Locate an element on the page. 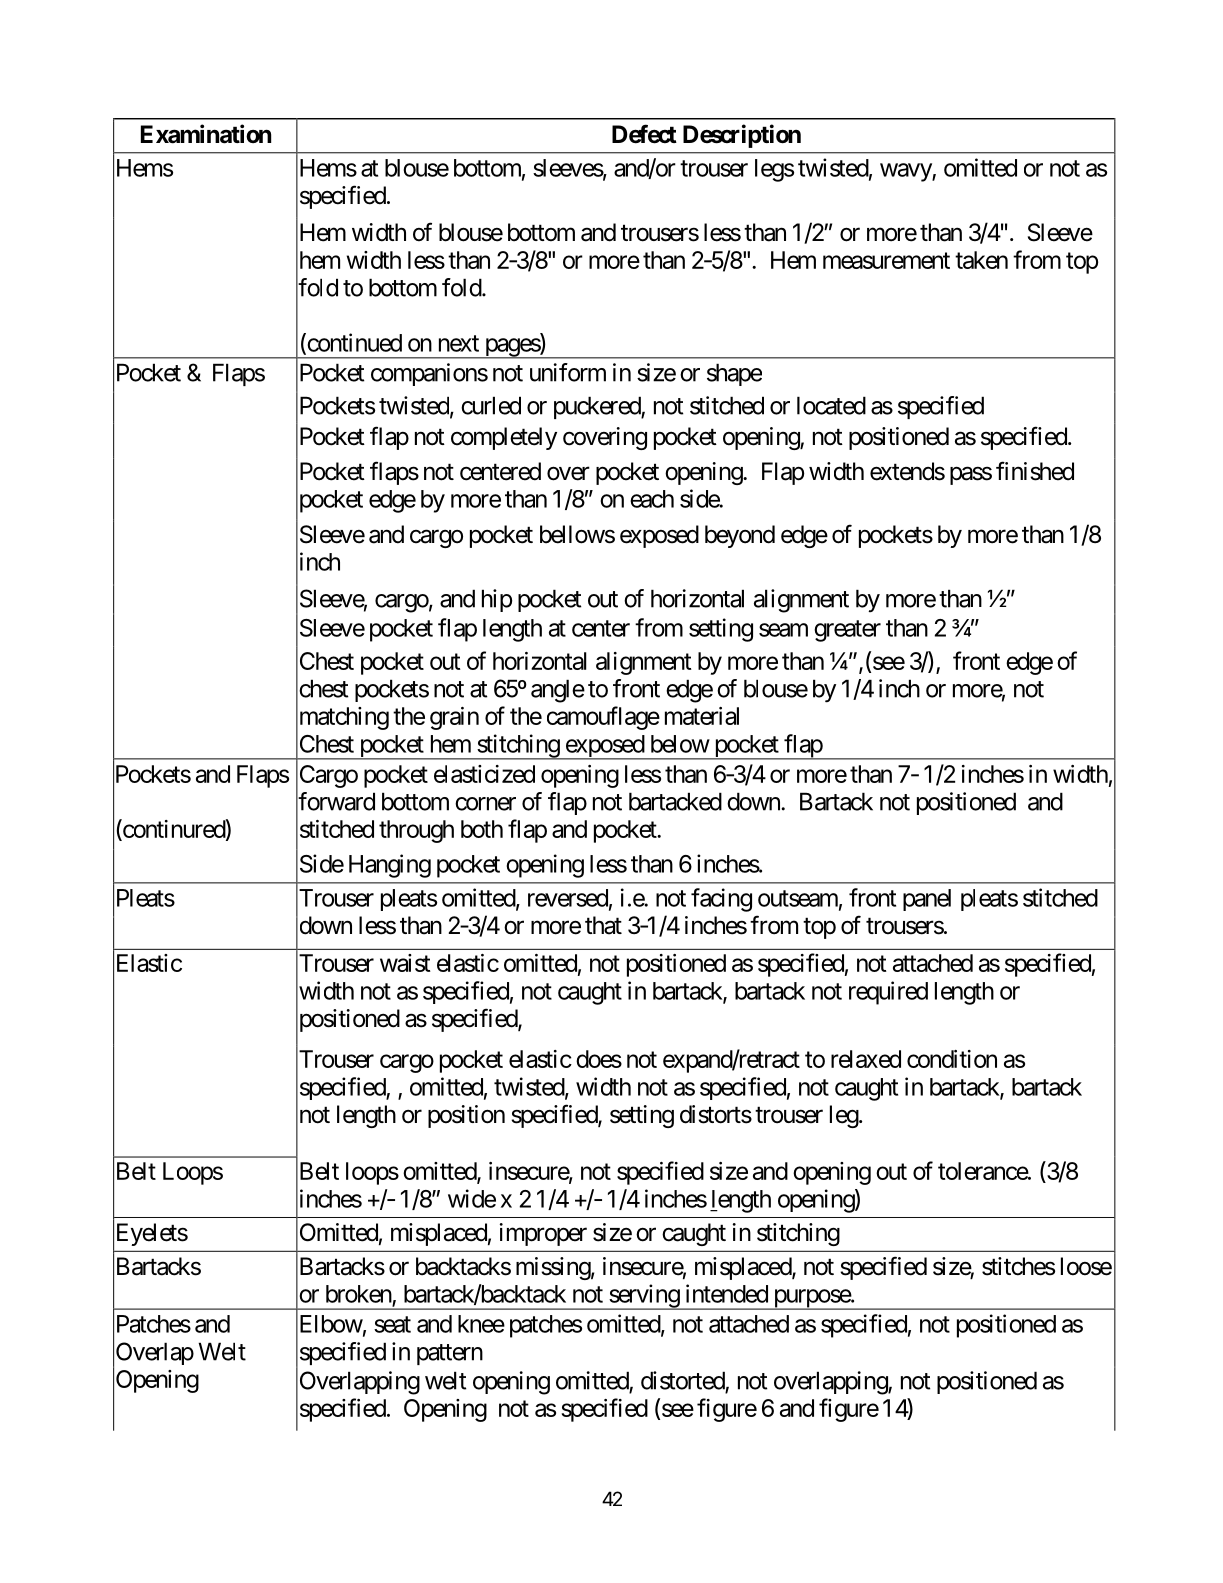 The image size is (1223, 1583). wavy is located at coordinates (906, 172).
